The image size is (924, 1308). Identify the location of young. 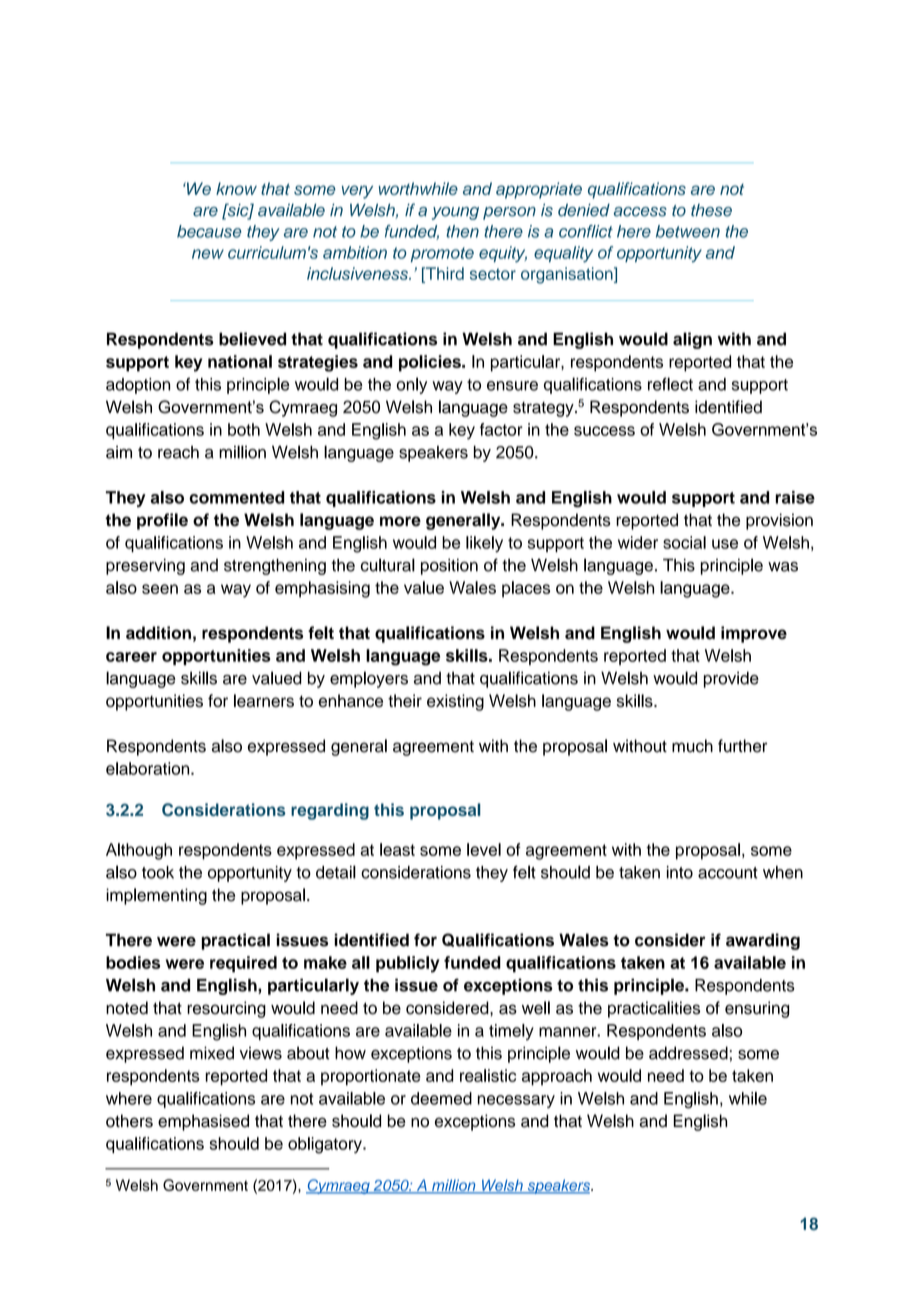
(455, 213).
